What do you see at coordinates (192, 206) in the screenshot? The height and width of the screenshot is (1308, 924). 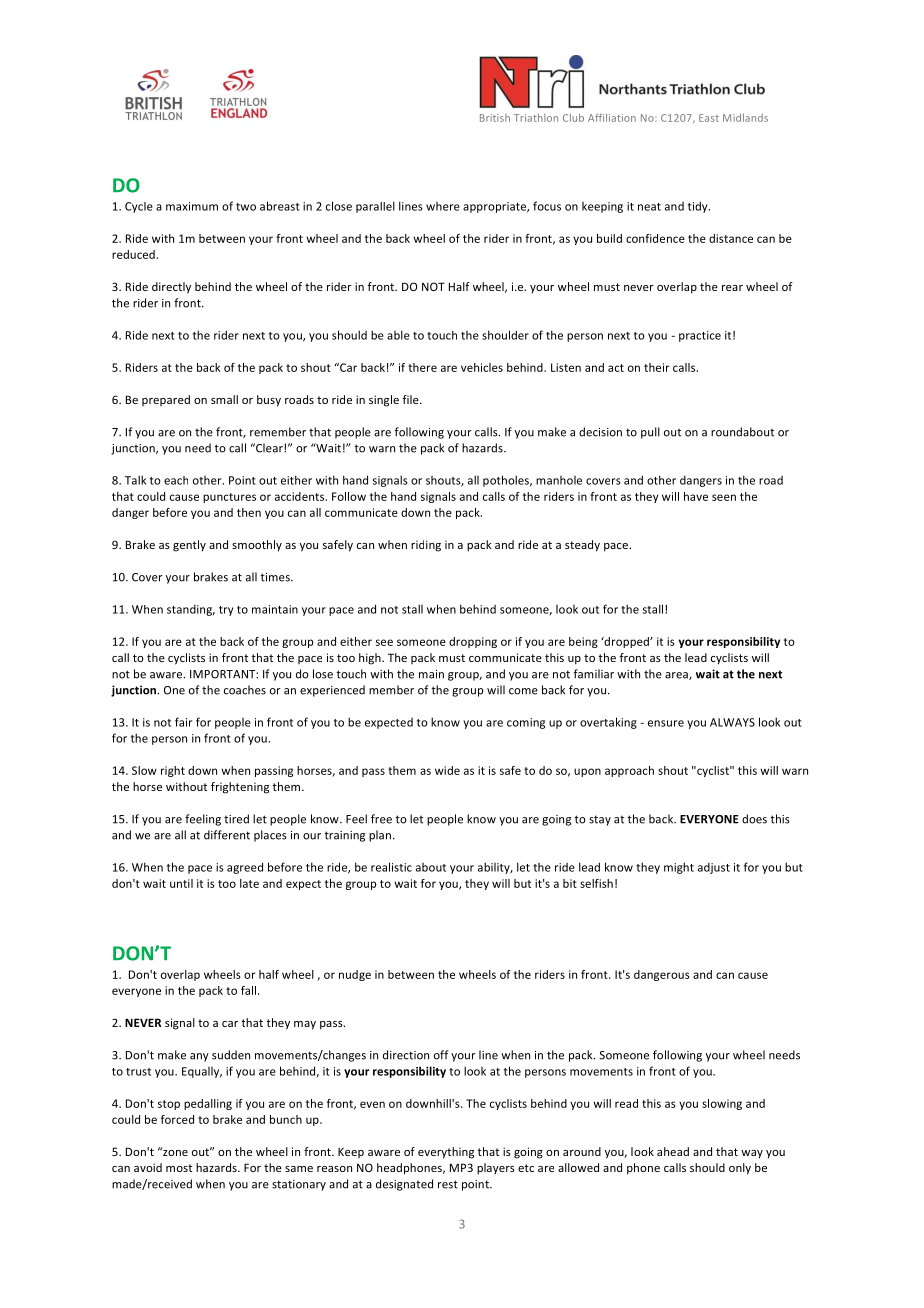 I see `maximum` at bounding box center [192, 206].
